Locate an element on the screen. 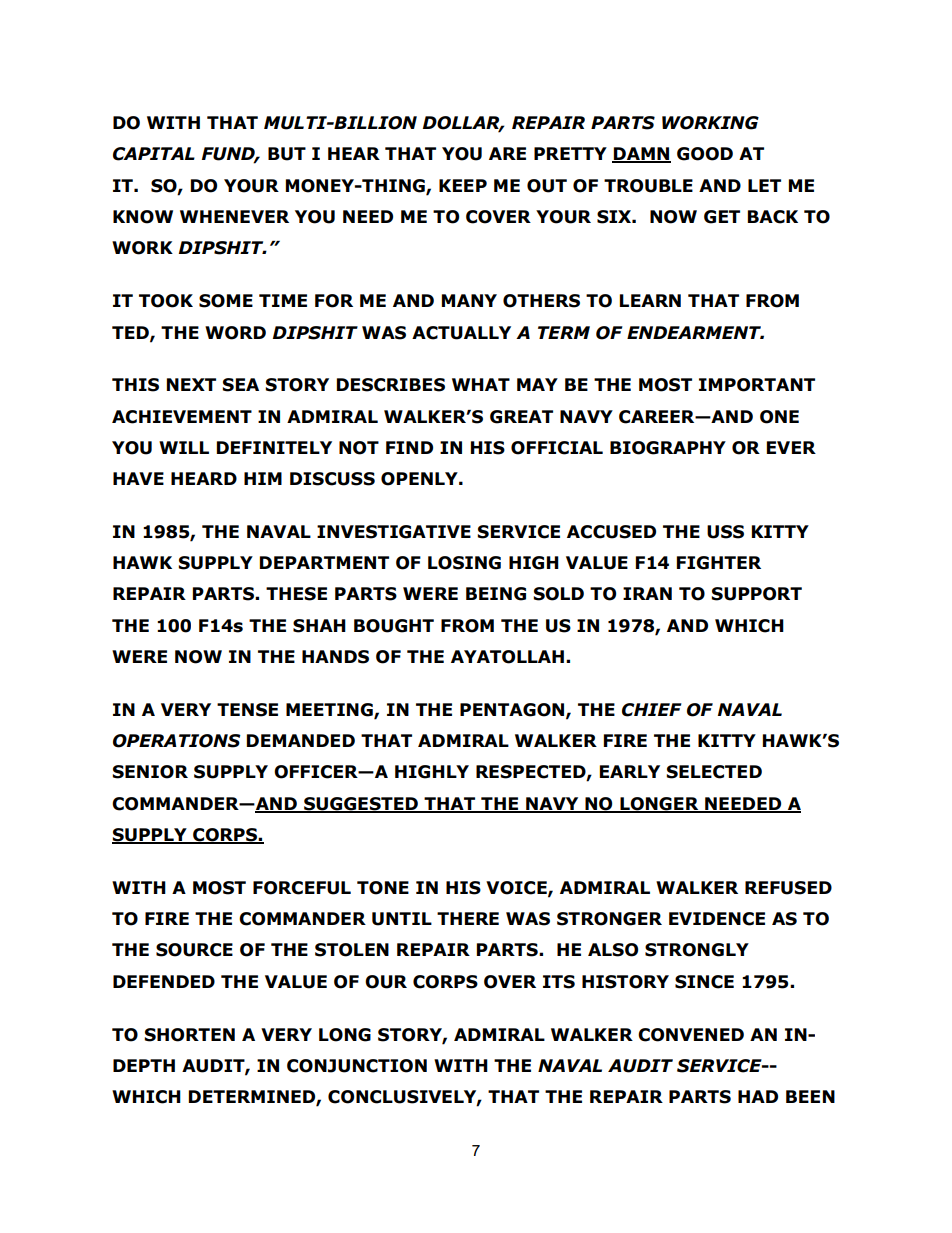  OPERATIONS is located at coordinates (177, 741).
